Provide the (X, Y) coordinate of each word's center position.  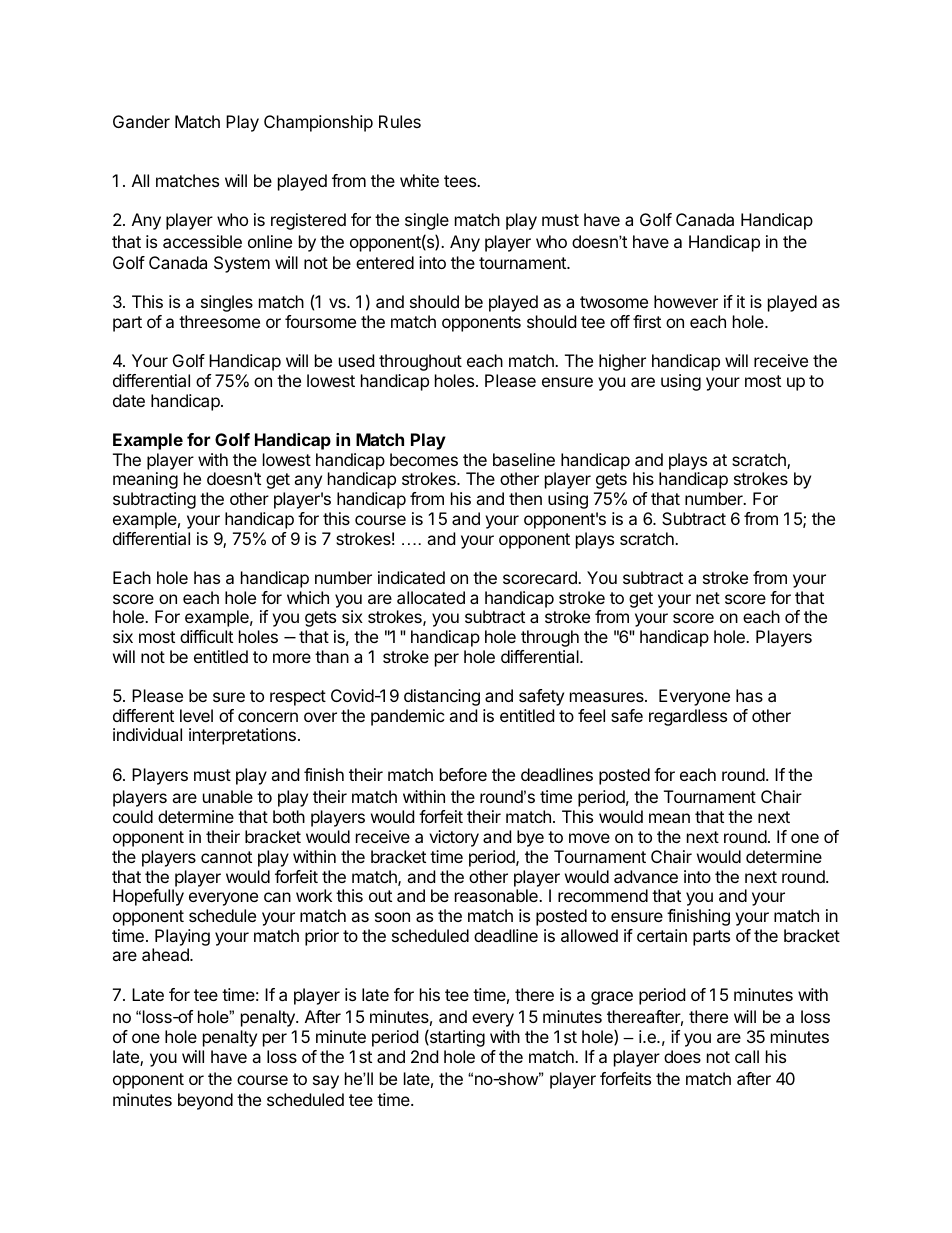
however (686, 301)
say (326, 1082)
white (419, 180)
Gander (141, 121)
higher (622, 362)
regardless (688, 717)
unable (228, 796)
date (129, 400)
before (463, 774)
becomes (424, 459)
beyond (205, 1101)
